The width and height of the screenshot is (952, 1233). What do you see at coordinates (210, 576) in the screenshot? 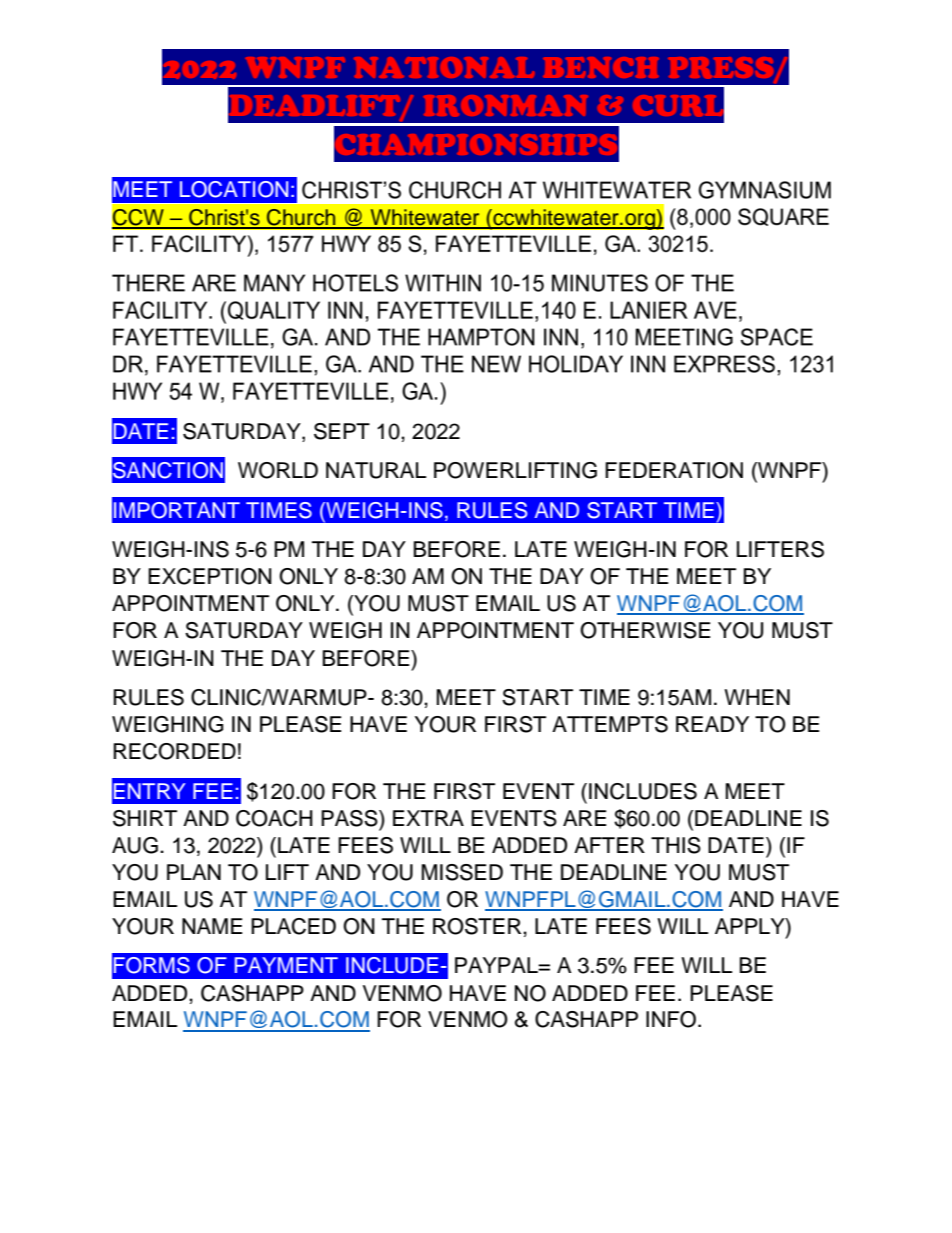
I see `EXCEPTION` at bounding box center [210, 576].
